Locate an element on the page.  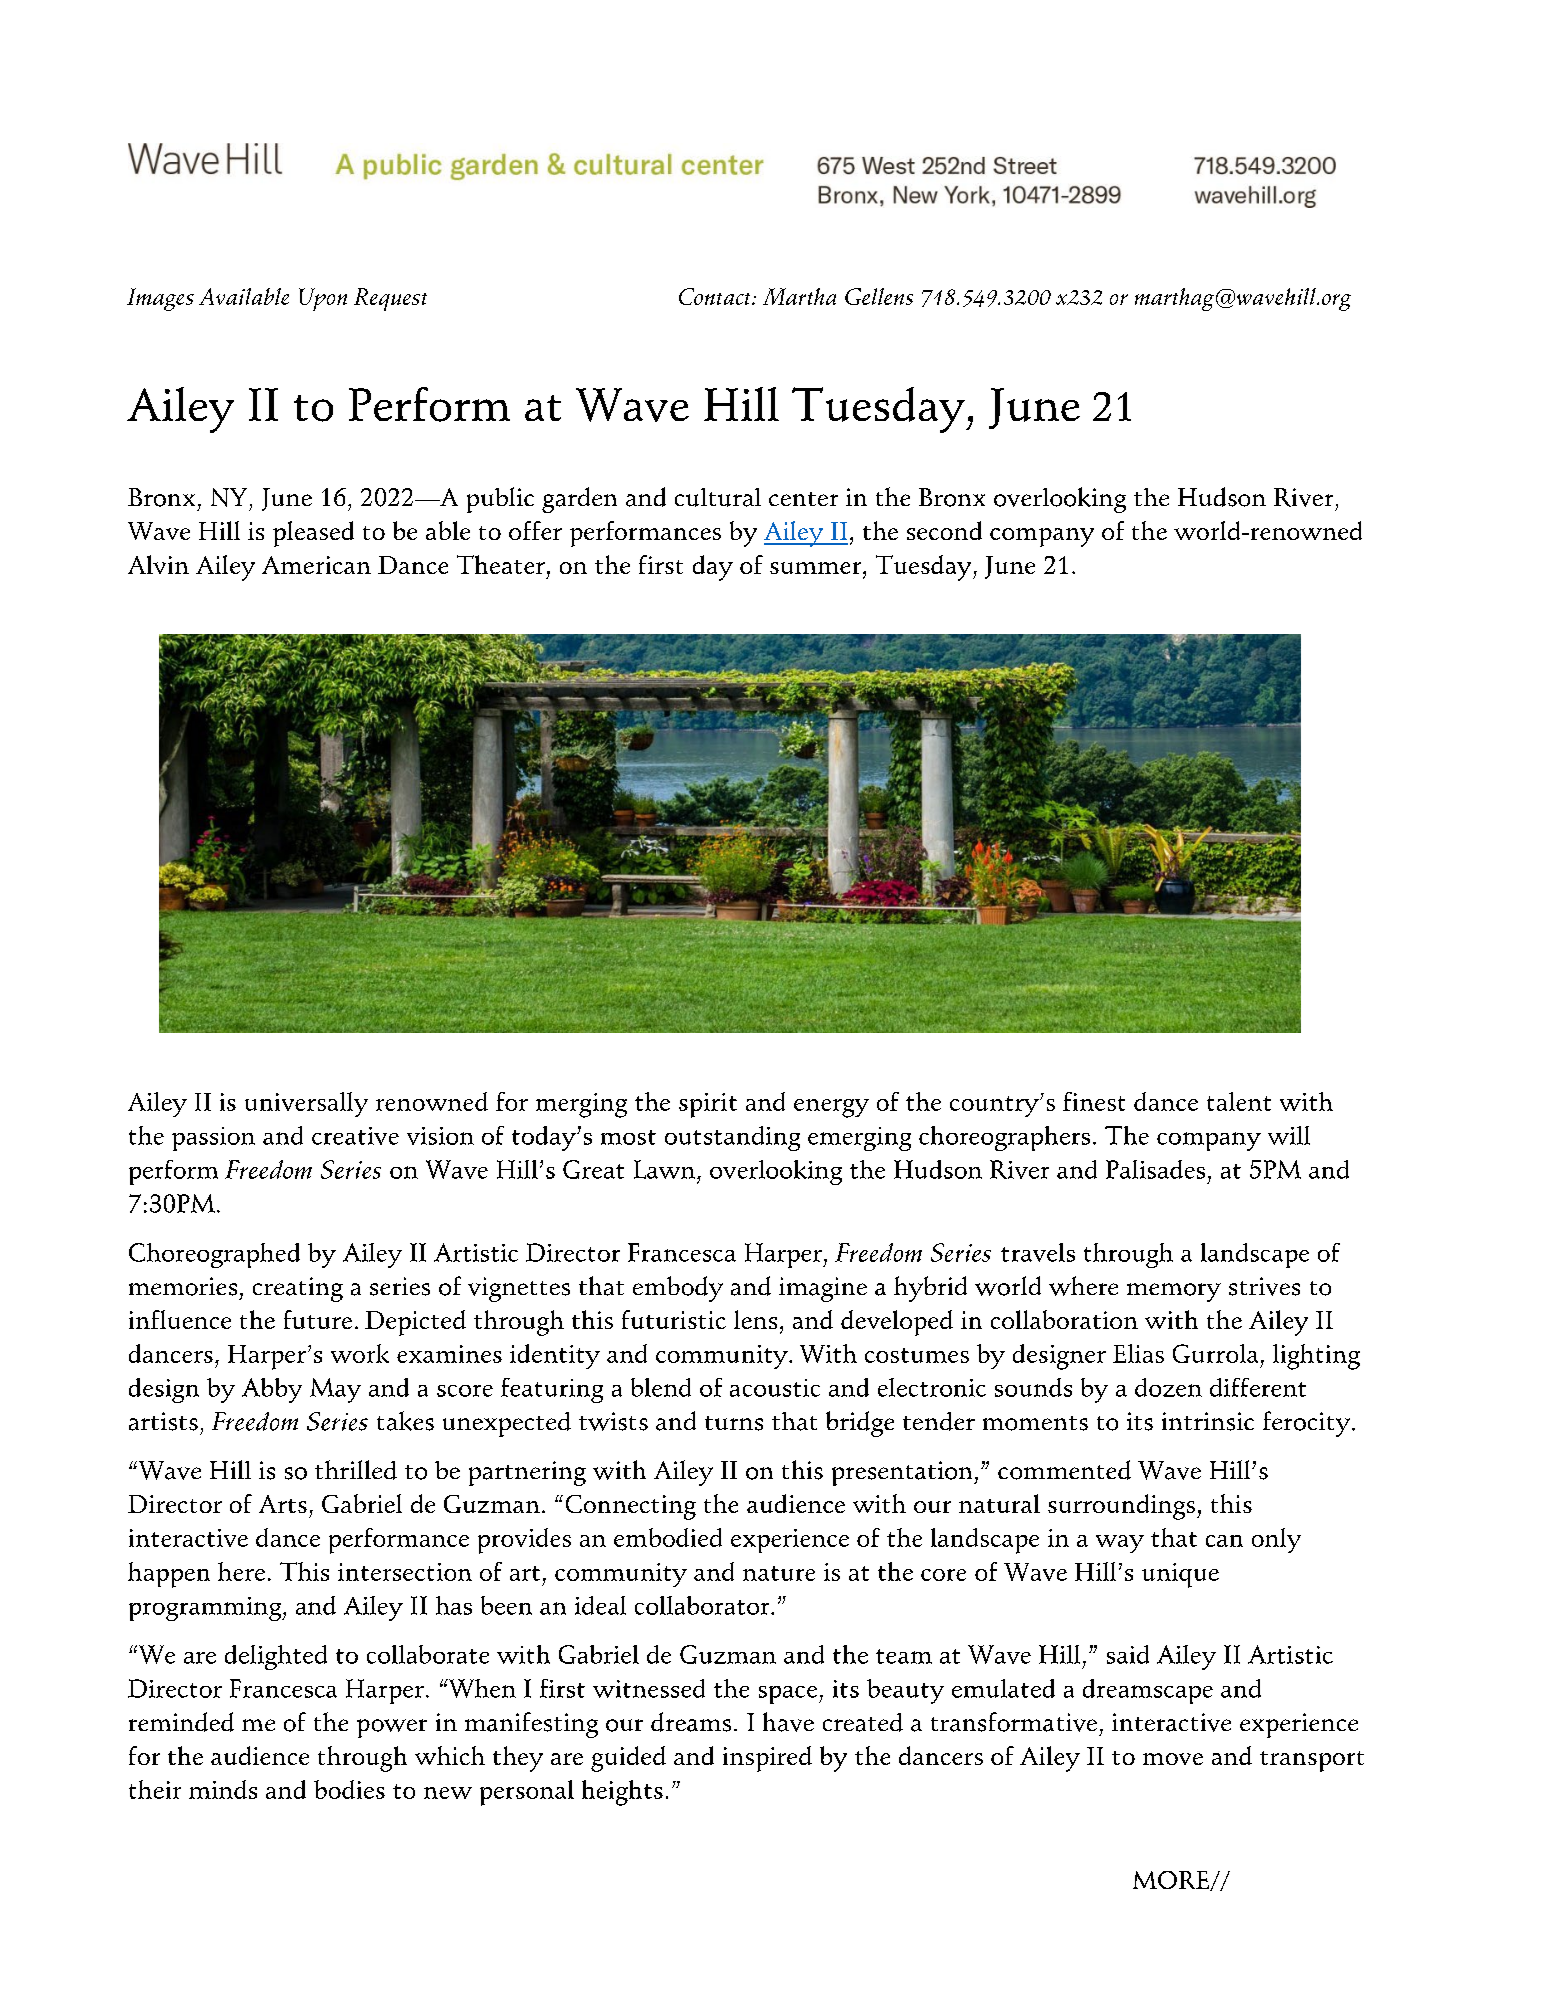
future is located at coordinates (318, 1319).
